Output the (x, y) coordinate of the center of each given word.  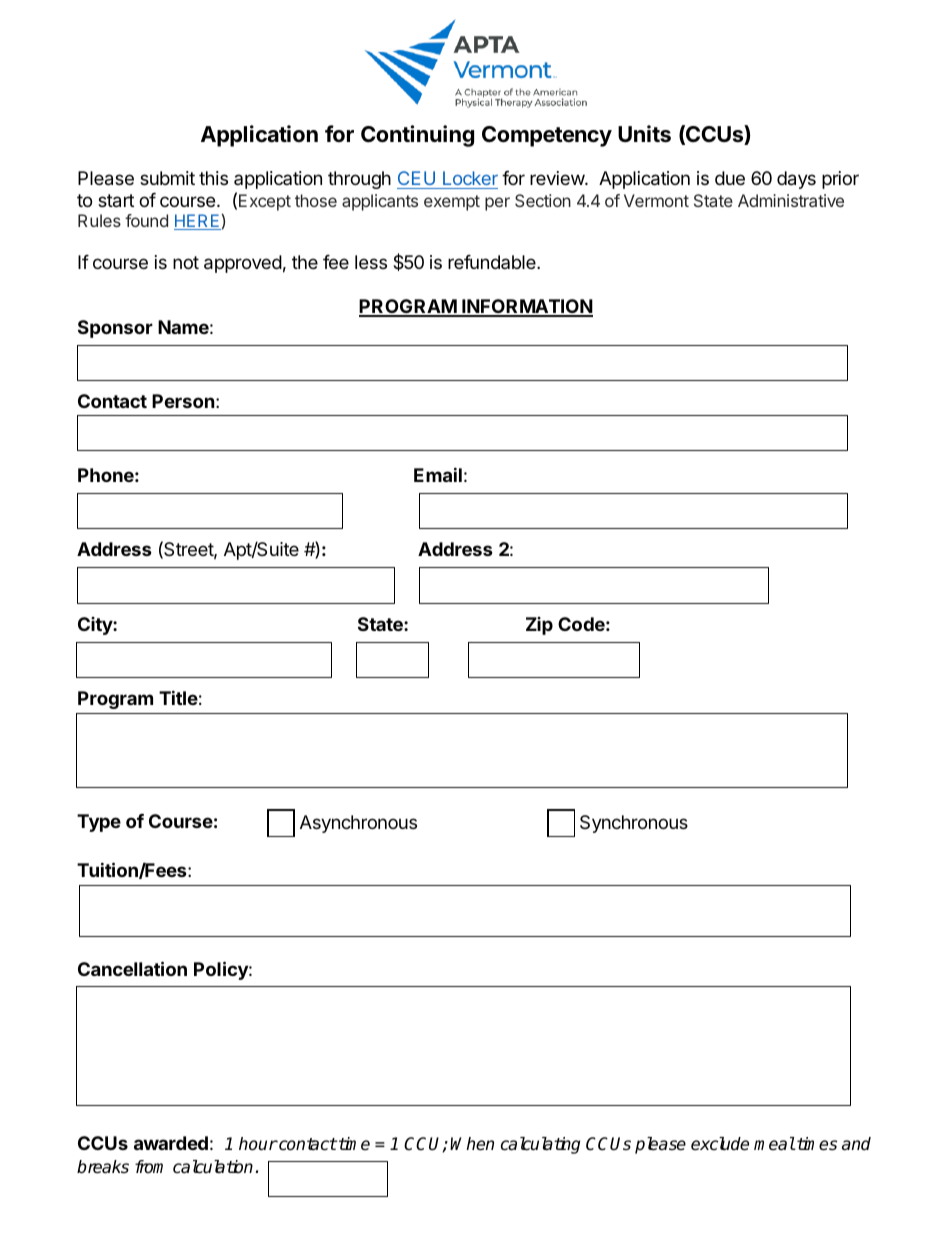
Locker (470, 178)
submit (167, 178)
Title (178, 697)
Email (438, 474)
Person (183, 401)
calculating (540, 1145)
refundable (493, 262)
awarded (171, 1143)
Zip (539, 626)
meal (774, 1144)
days (796, 180)
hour (258, 1144)
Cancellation (132, 968)
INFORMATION (526, 307)
